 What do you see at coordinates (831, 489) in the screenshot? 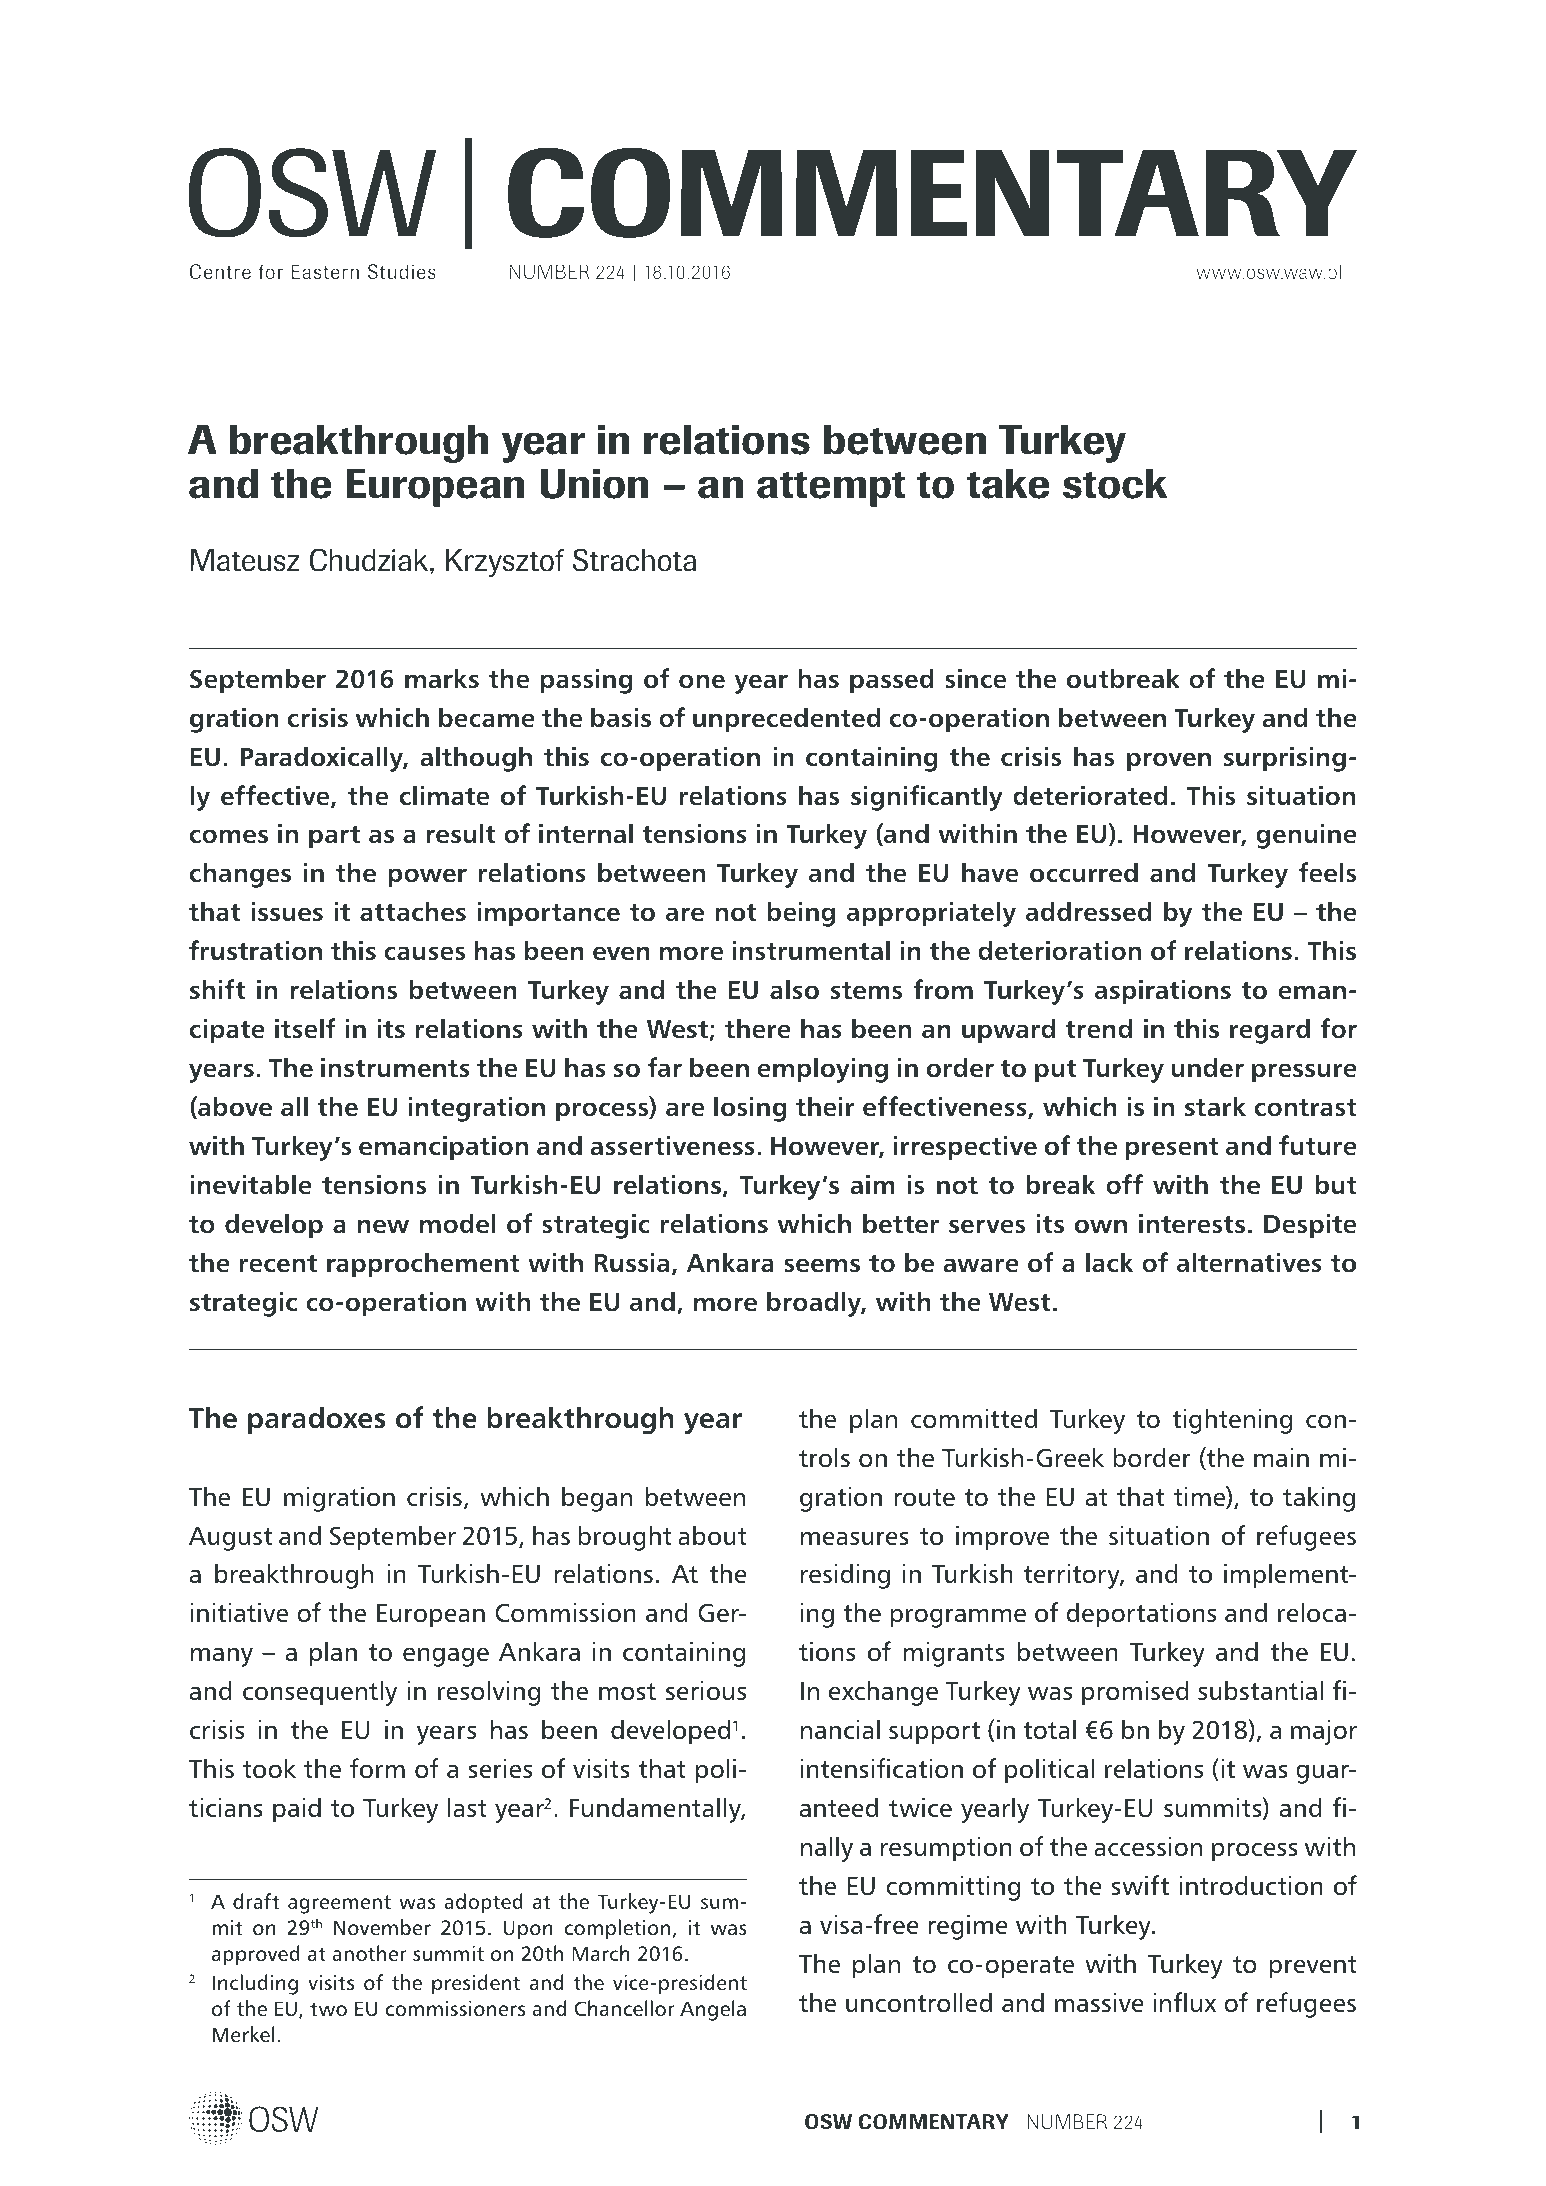
I see `attempt` at bounding box center [831, 489].
